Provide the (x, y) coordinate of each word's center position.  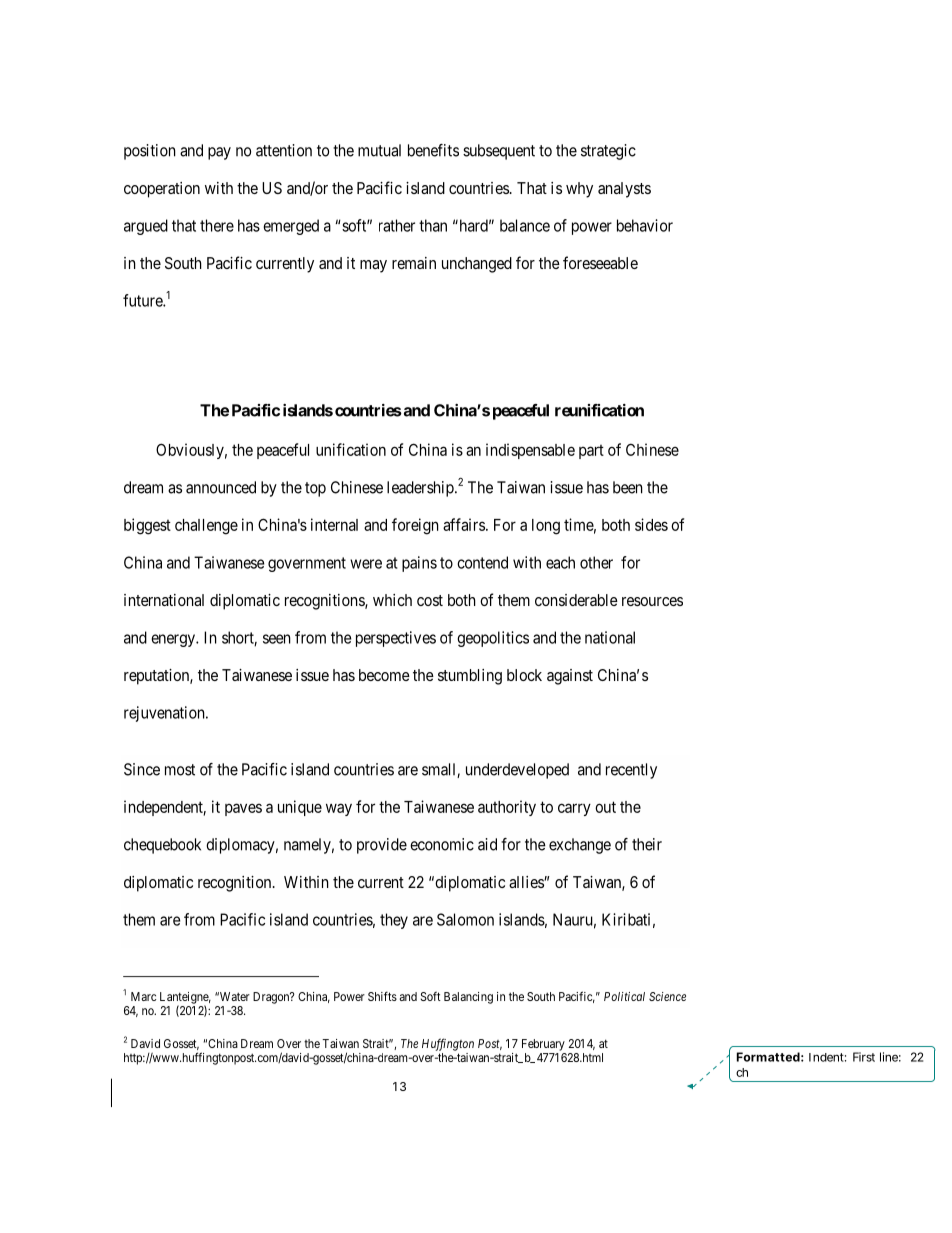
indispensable (530, 451)
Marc (143, 996)
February (543, 1045)
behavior (645, 225)
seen (277, 639)
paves (243, 809)
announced (221, 487)
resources (652, 601)
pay (219, 153)
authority (507, 808)
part (591, 452)
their (647, 844)
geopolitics (493, 639)
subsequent (499, 152)
